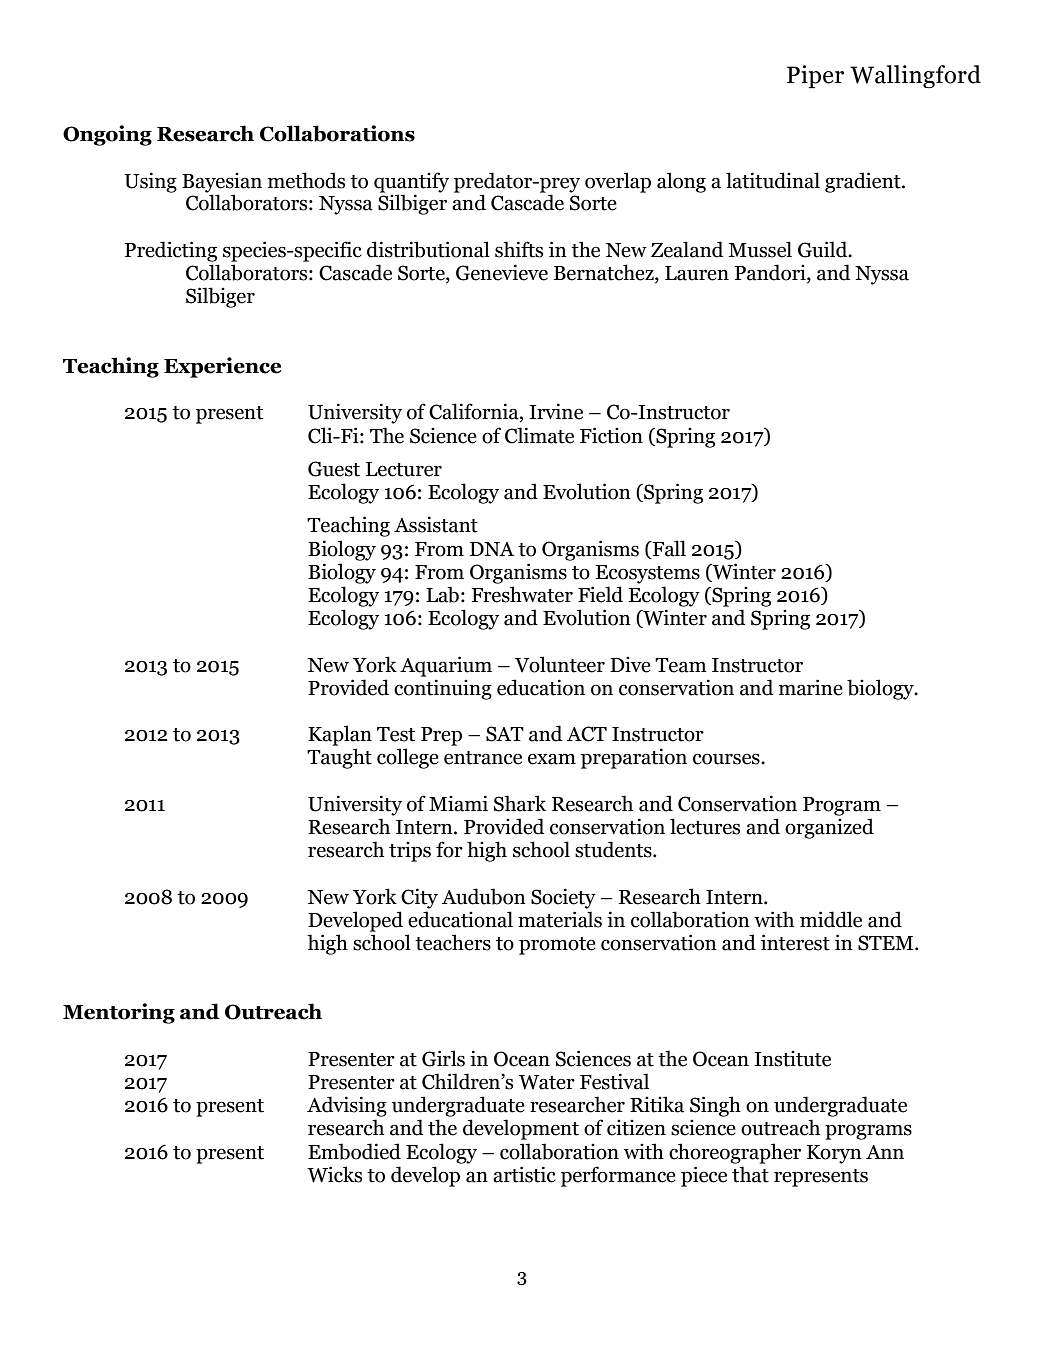 Image resolution: width=1041 pixels, height=1347 pixels. What do you see at coordinates (524, 1174) in the screenshot?
I see `artistic` at bounding box center [524, 1174].
